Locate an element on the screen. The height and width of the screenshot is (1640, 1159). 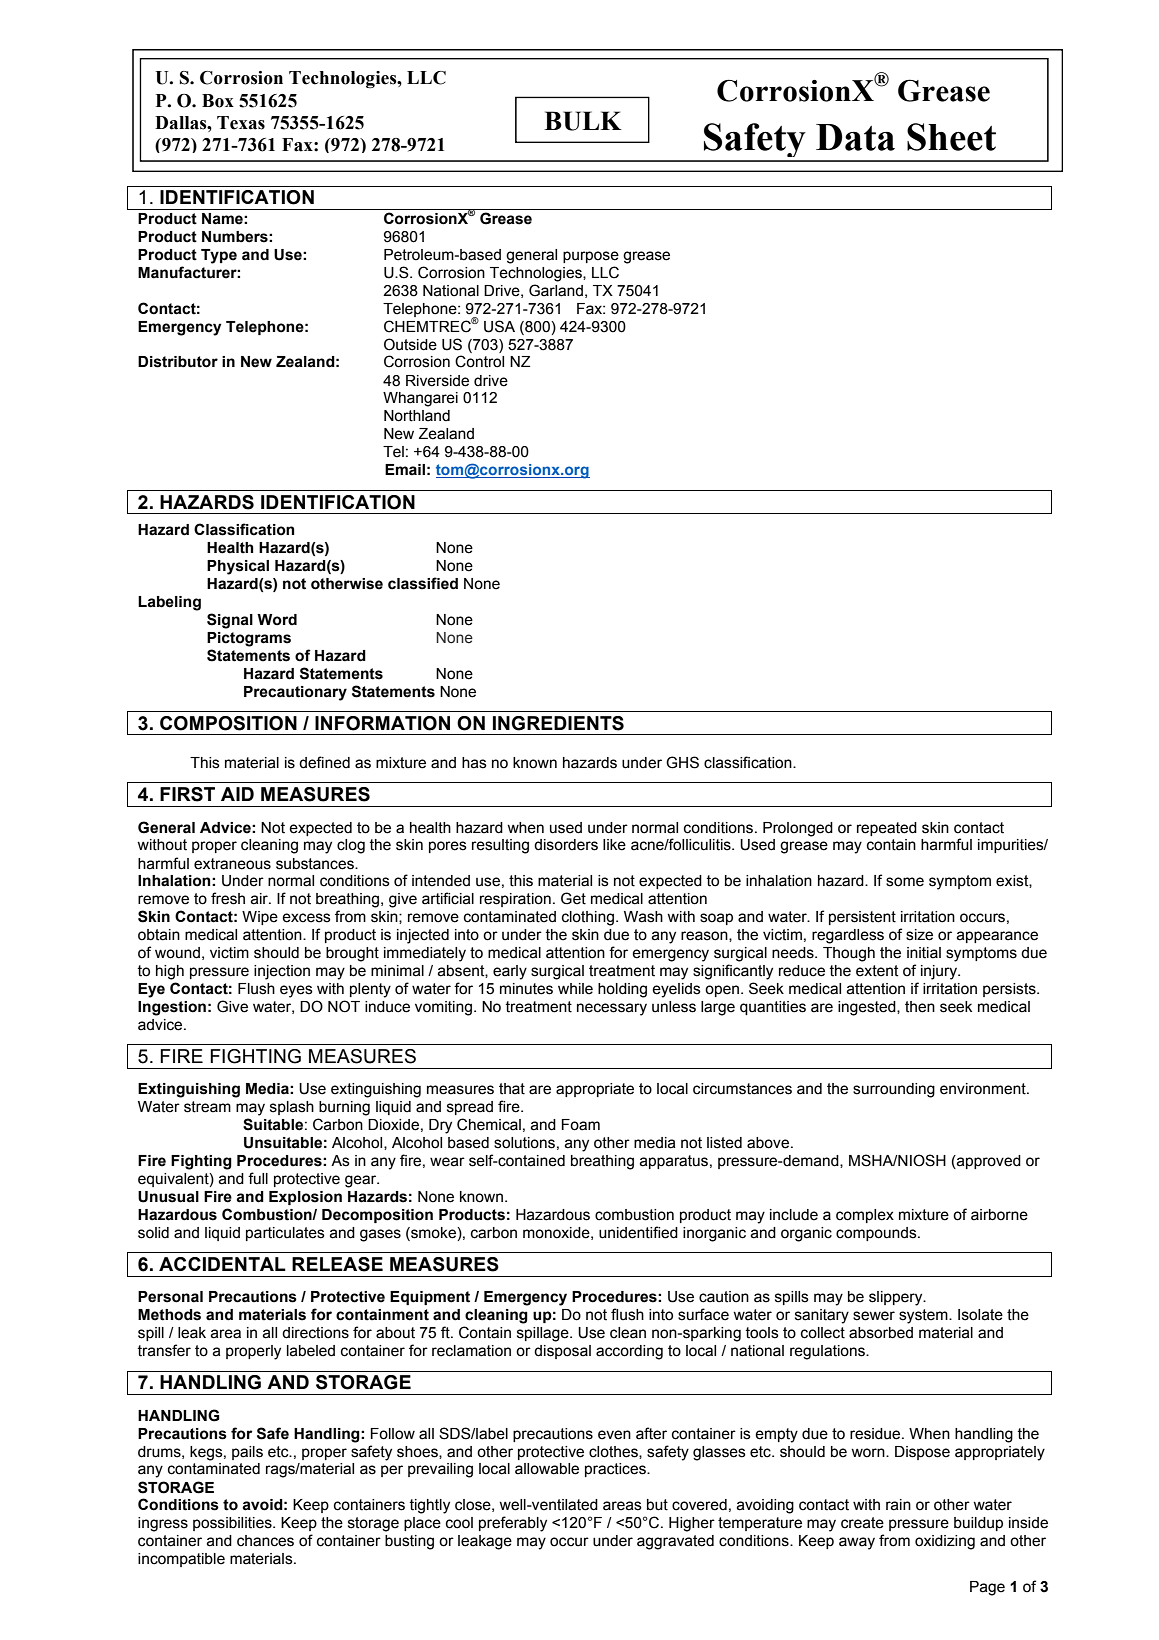
repeated is located at coordinates (887, 829).
